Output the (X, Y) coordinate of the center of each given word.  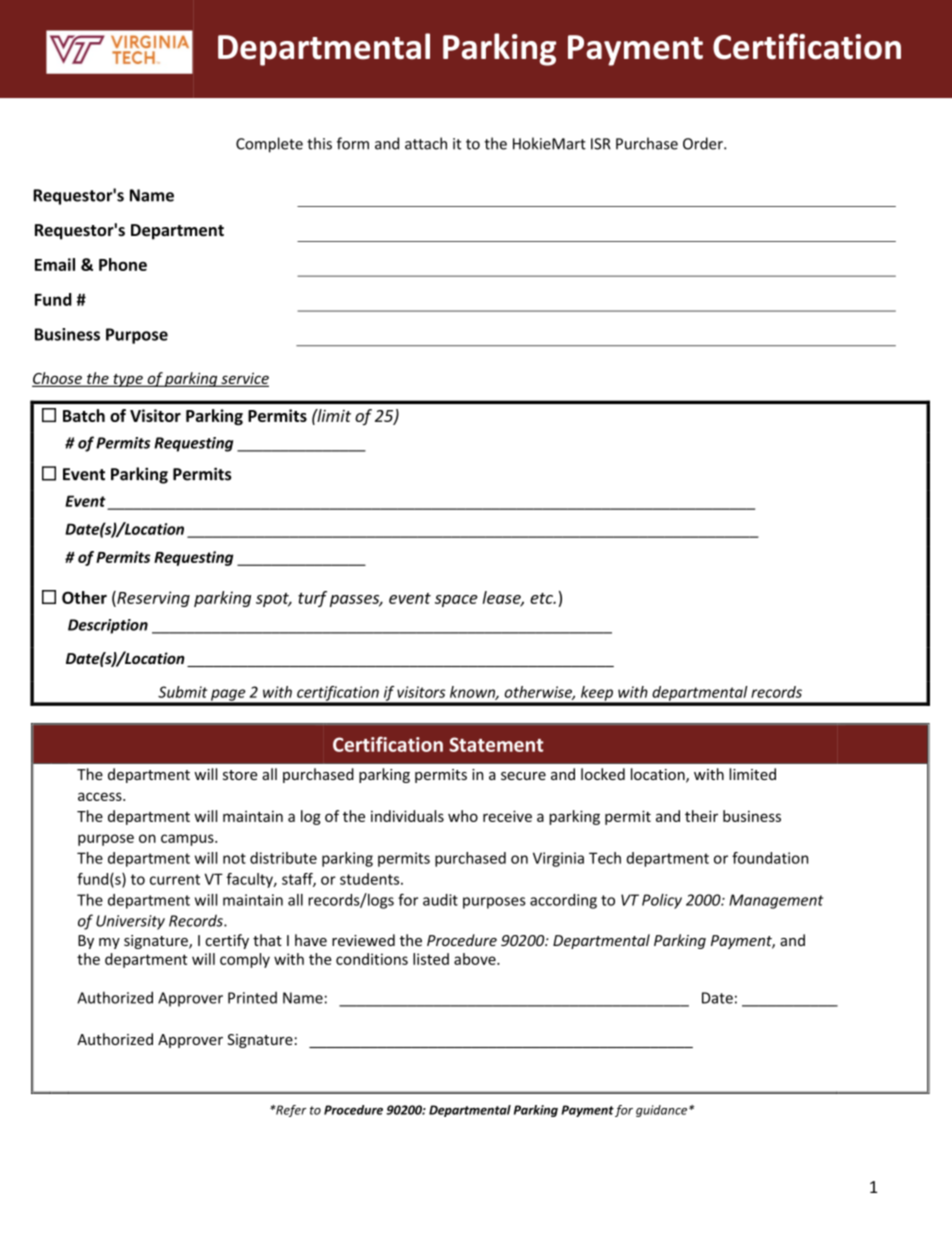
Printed (252, 998)
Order (704, 143)
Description (108, 626)
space (456, 601)
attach (426, 143)
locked (603, 774)
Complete (269, 145)
